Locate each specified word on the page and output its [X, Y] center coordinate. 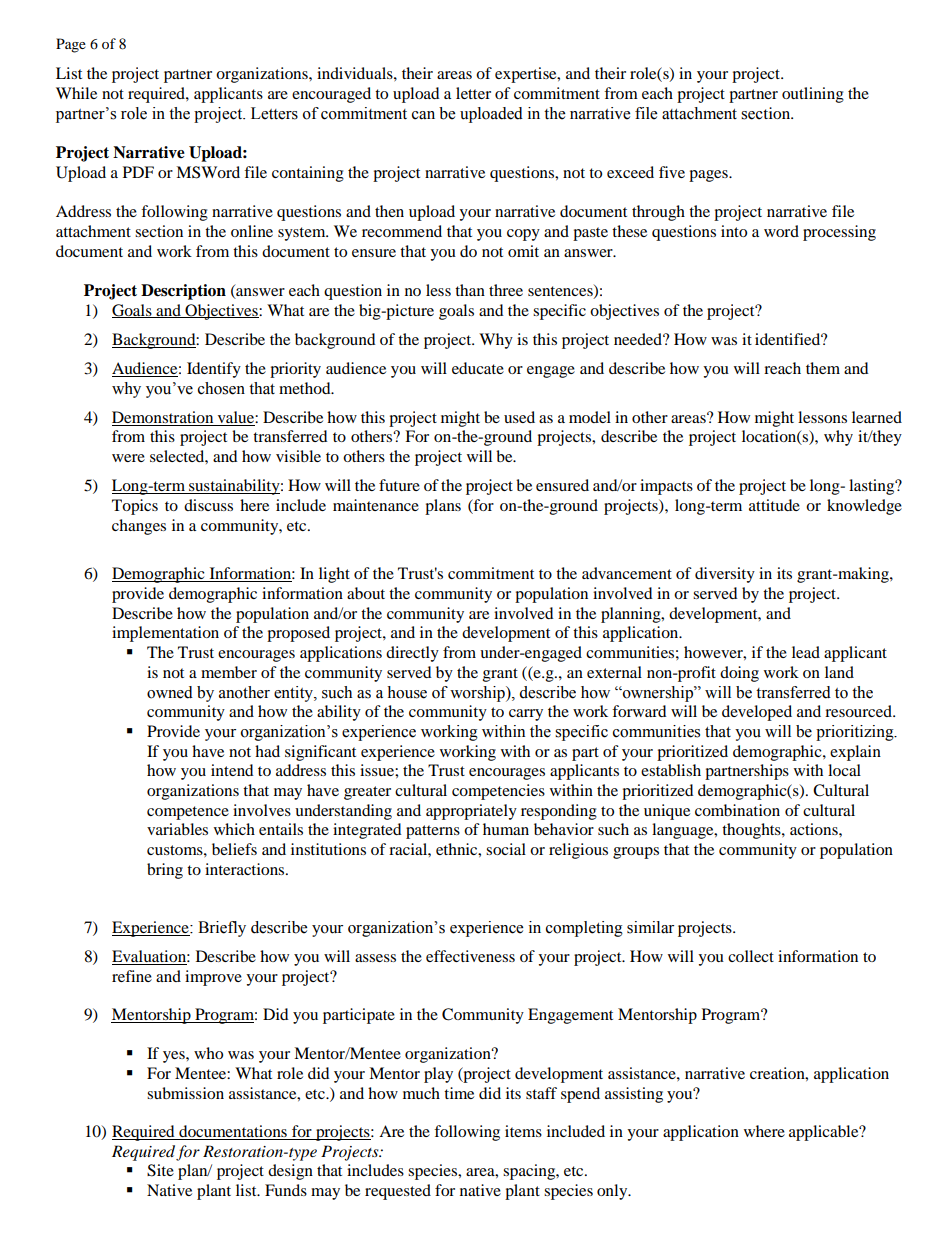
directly [412, 654]
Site [160, 1170]
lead [806, 652]
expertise [527, 75]
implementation [165, 634]
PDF [138, 172]
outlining [813, 95]
